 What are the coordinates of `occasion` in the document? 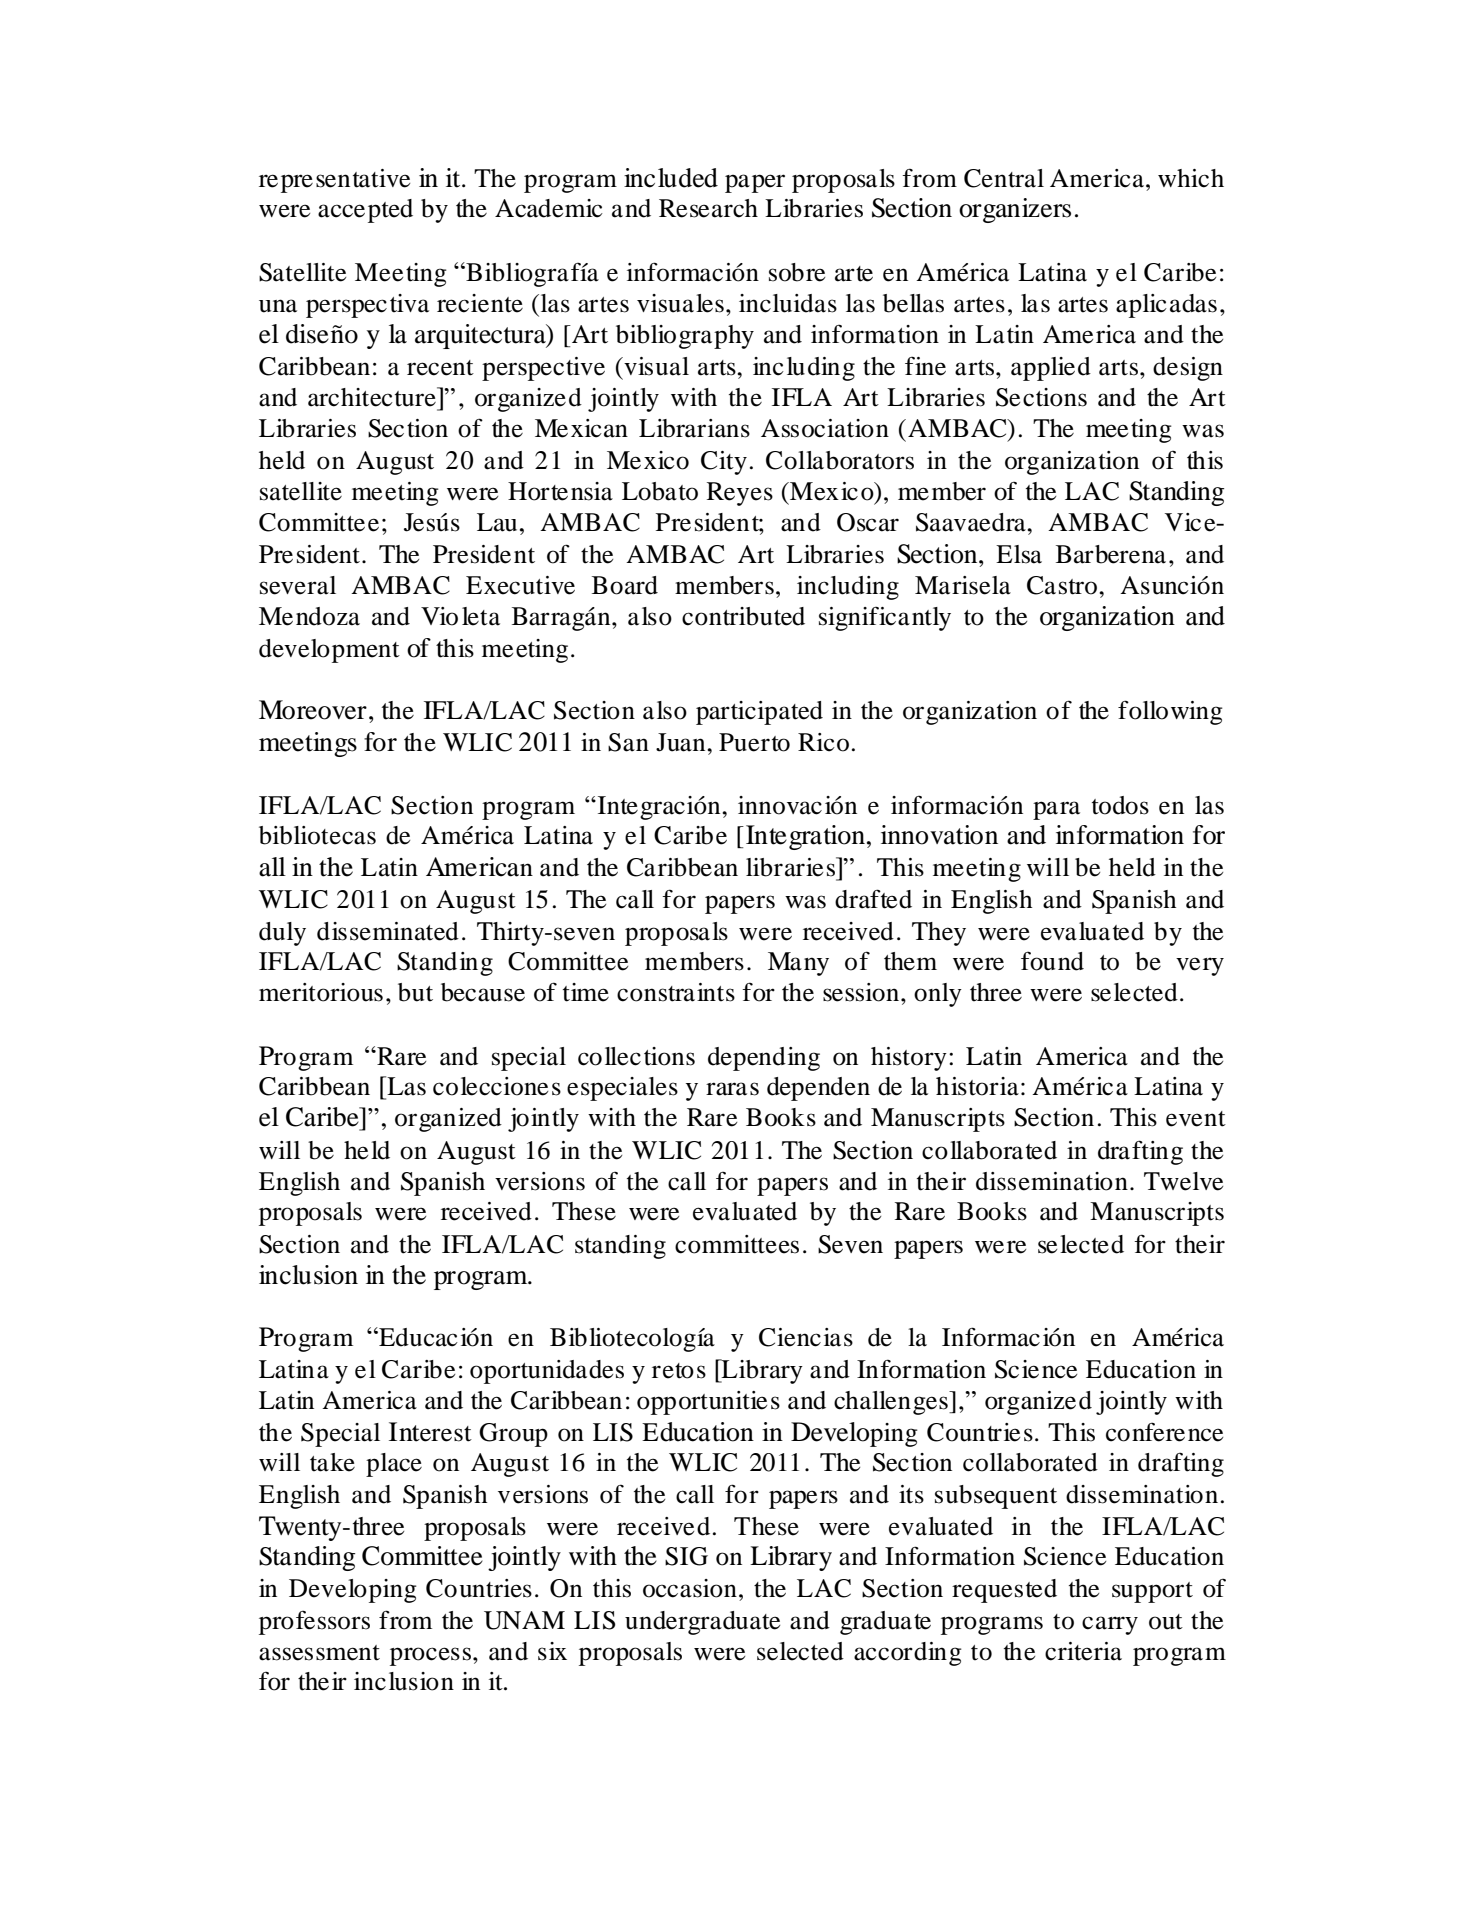 It's located at (690, 1588).
